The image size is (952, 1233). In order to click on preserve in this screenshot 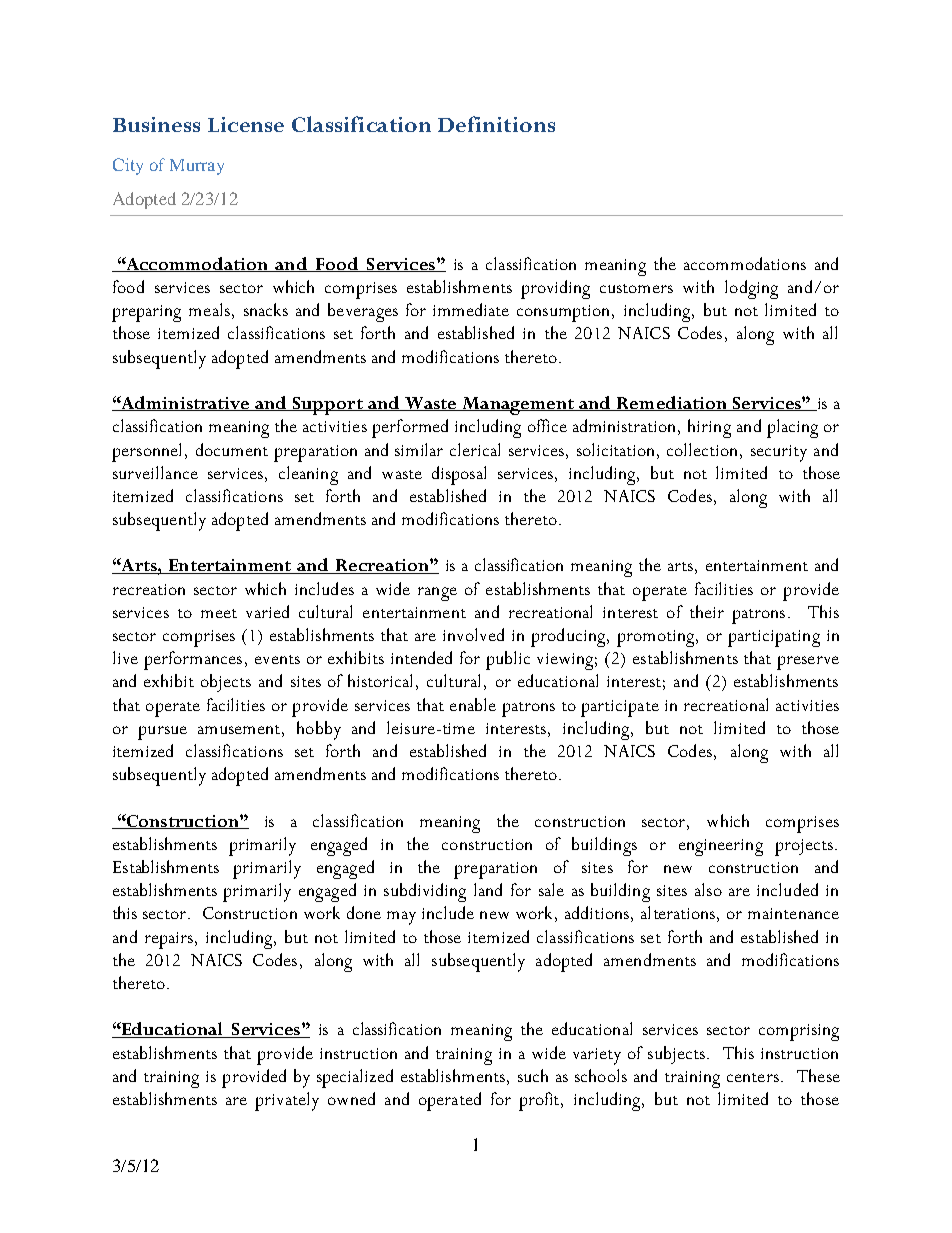, I will do `click(808, 663)`.
